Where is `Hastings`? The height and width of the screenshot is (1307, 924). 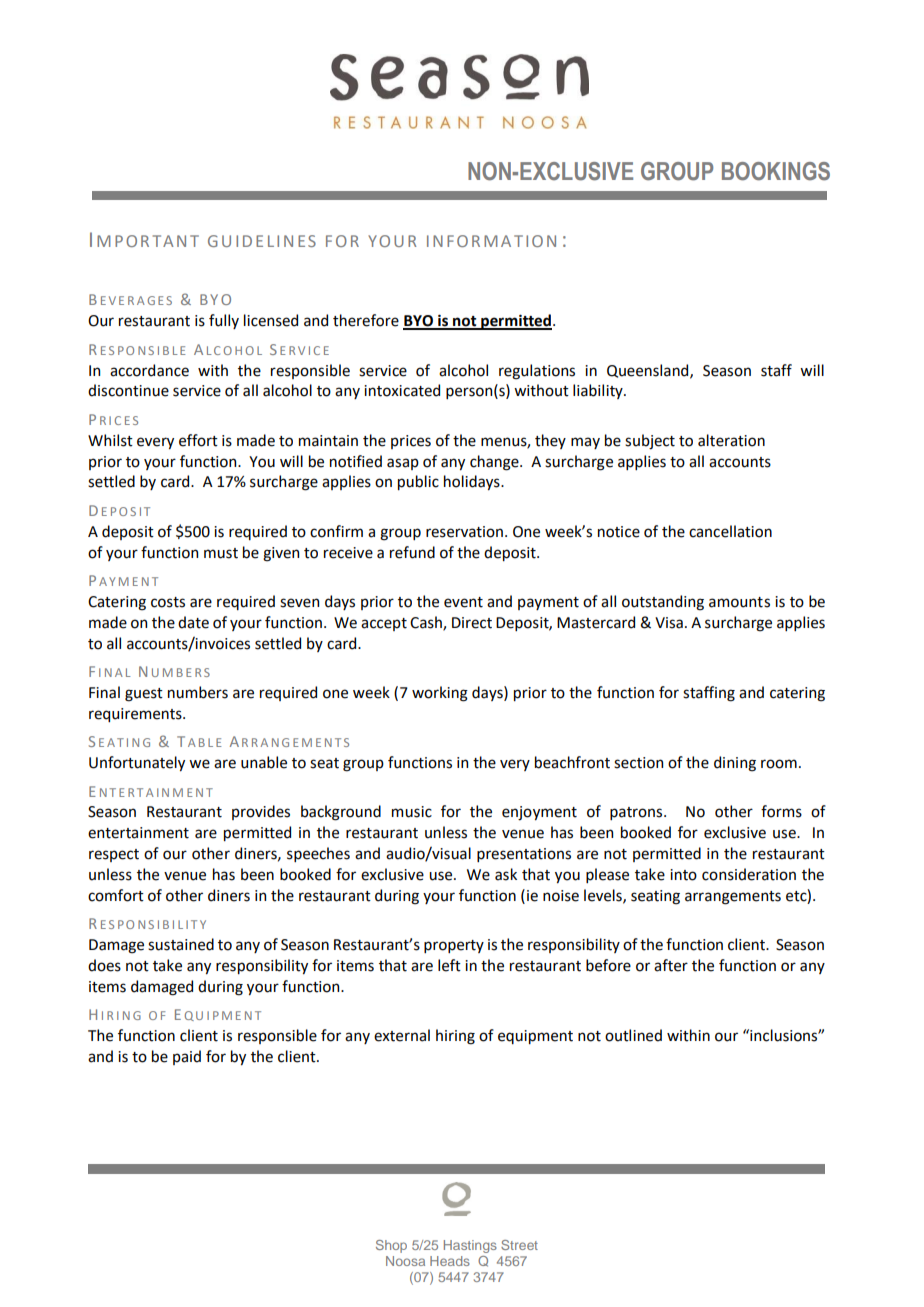
Hastings is located at coordinates (470, 1246).
